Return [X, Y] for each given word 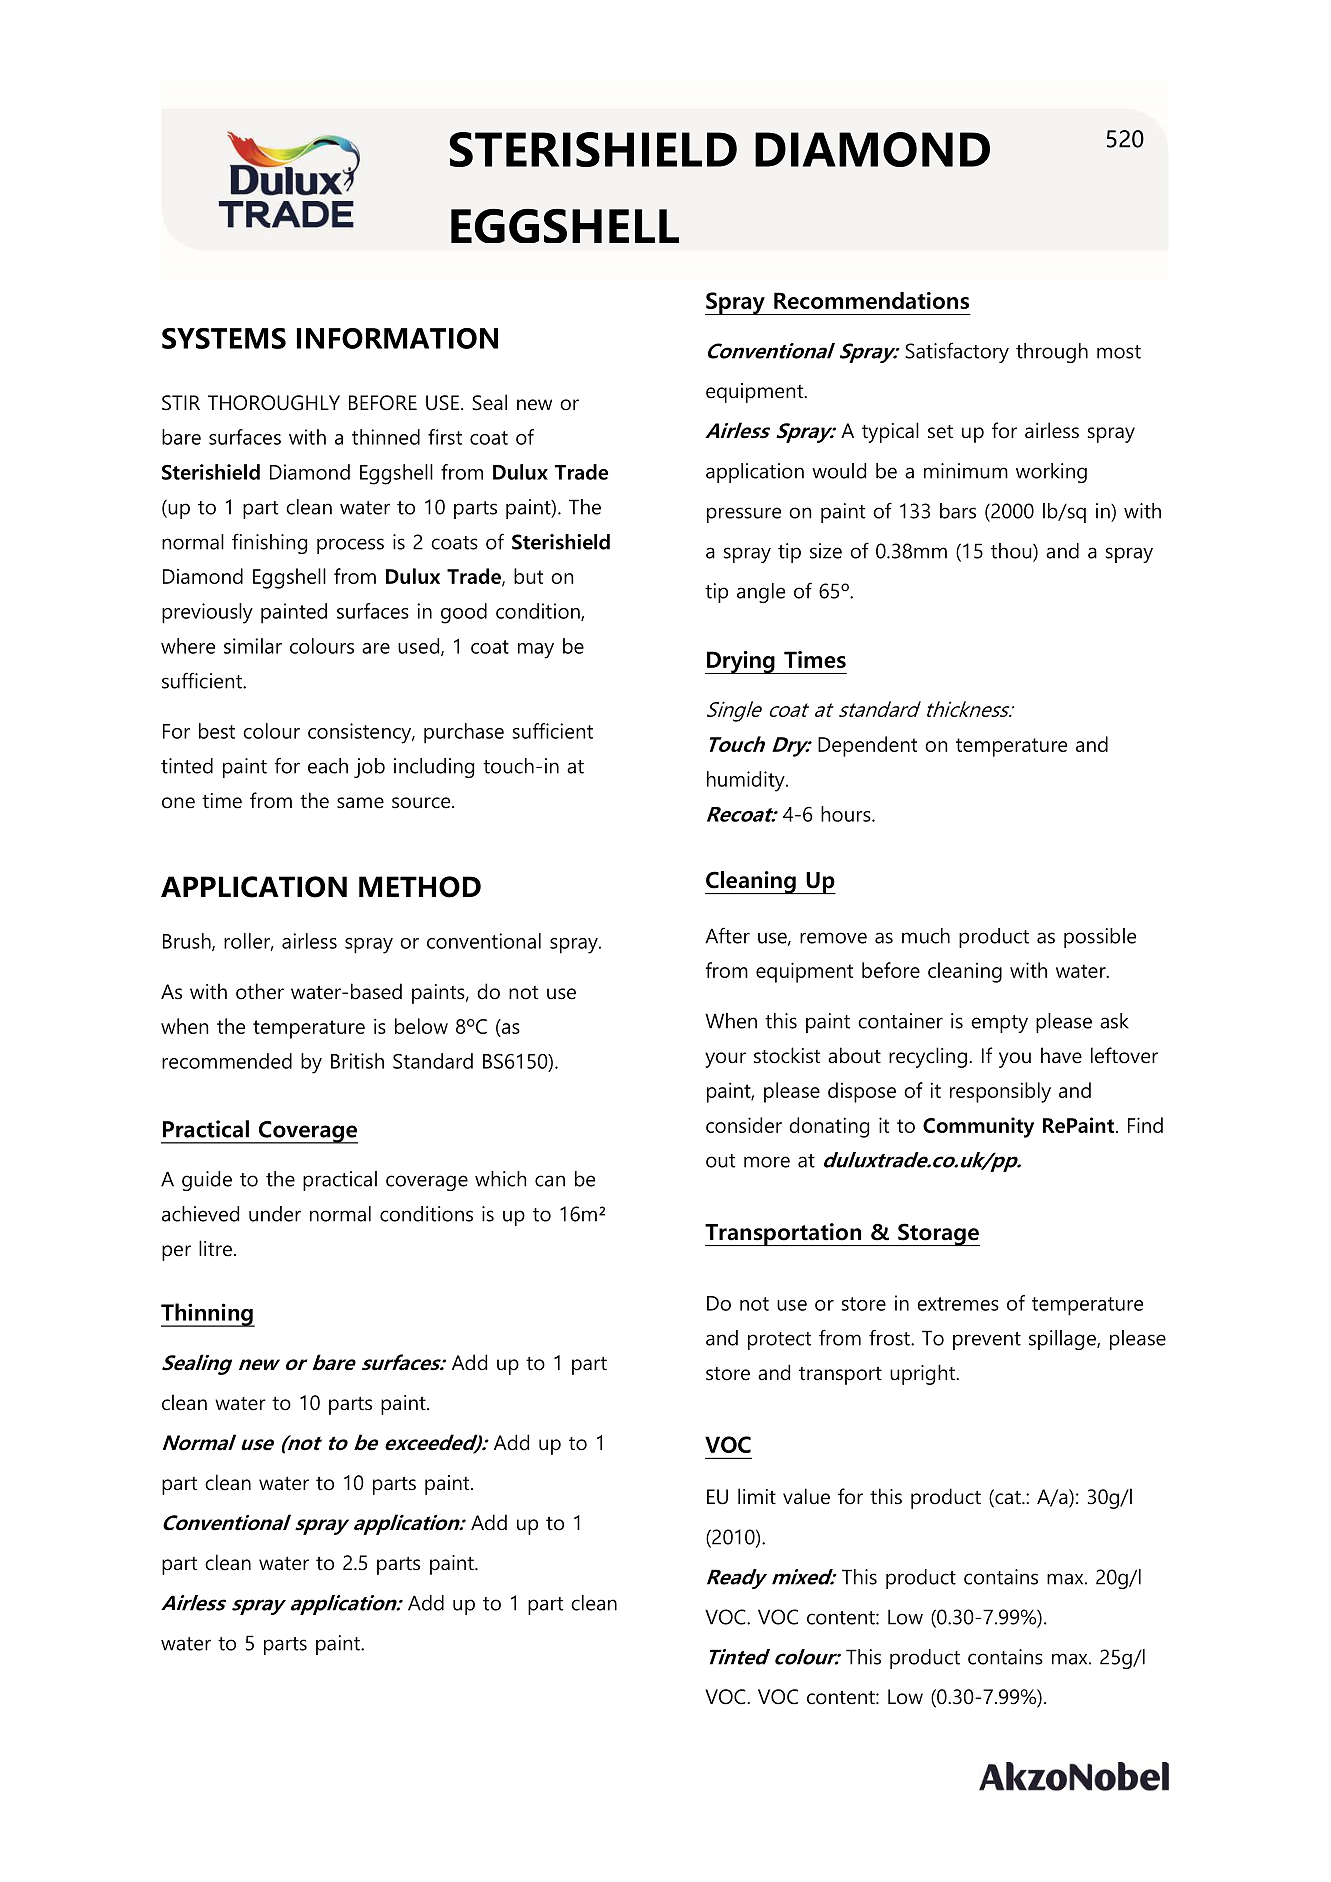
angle [761, 593]
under [275, 1214]
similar [253, 646]
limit [757, 1496]
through [1052, 353]
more [767, 1162]
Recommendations [871, 300]
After [727, 935]
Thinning [208, 1315]
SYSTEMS [224, 338]
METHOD [420, 887]
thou [1012, 552]
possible [1100, 938]
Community [978, 1127]
